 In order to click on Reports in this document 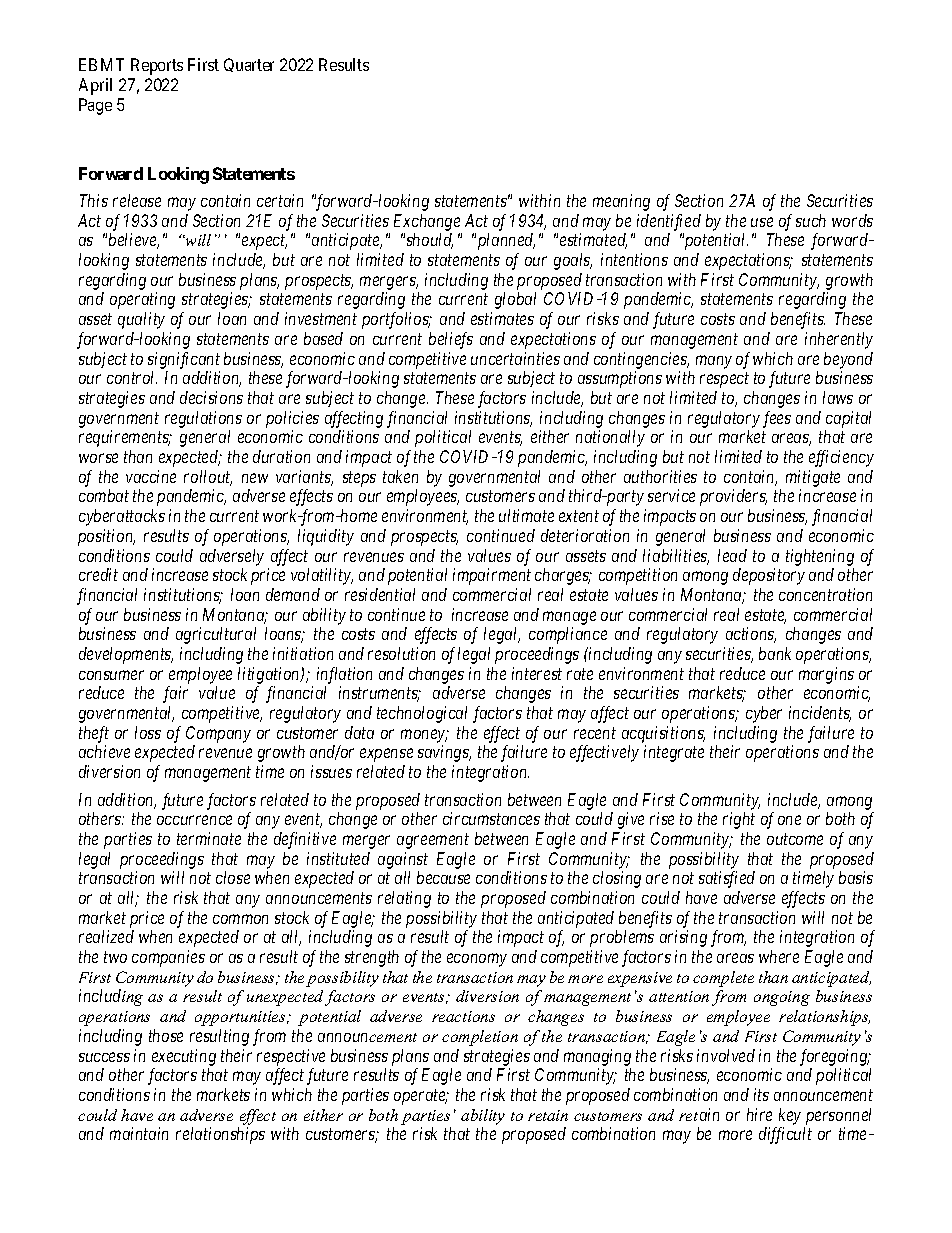, I will do `click(157, 66)`.
